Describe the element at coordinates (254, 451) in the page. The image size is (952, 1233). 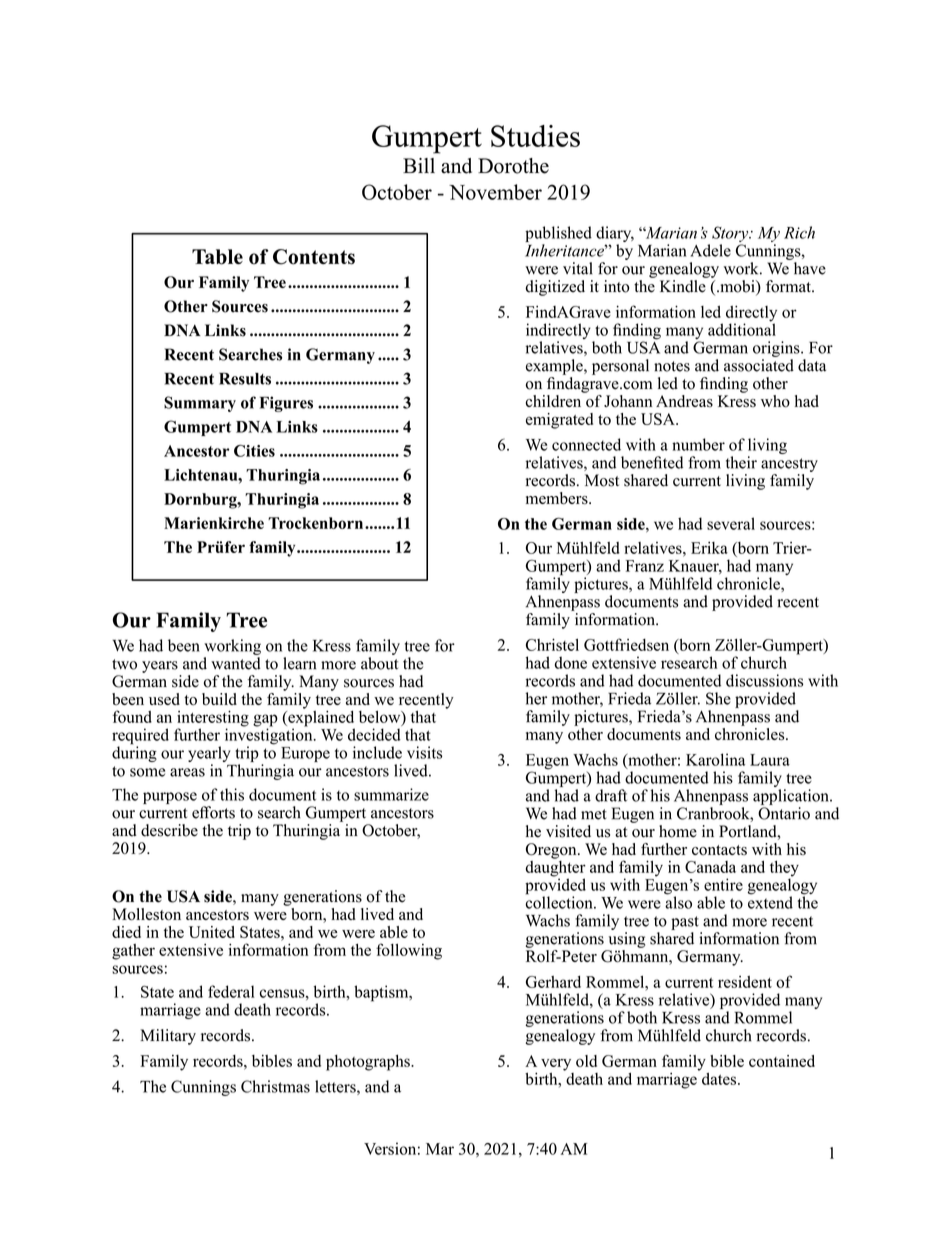
I see `Cities` at that location.
